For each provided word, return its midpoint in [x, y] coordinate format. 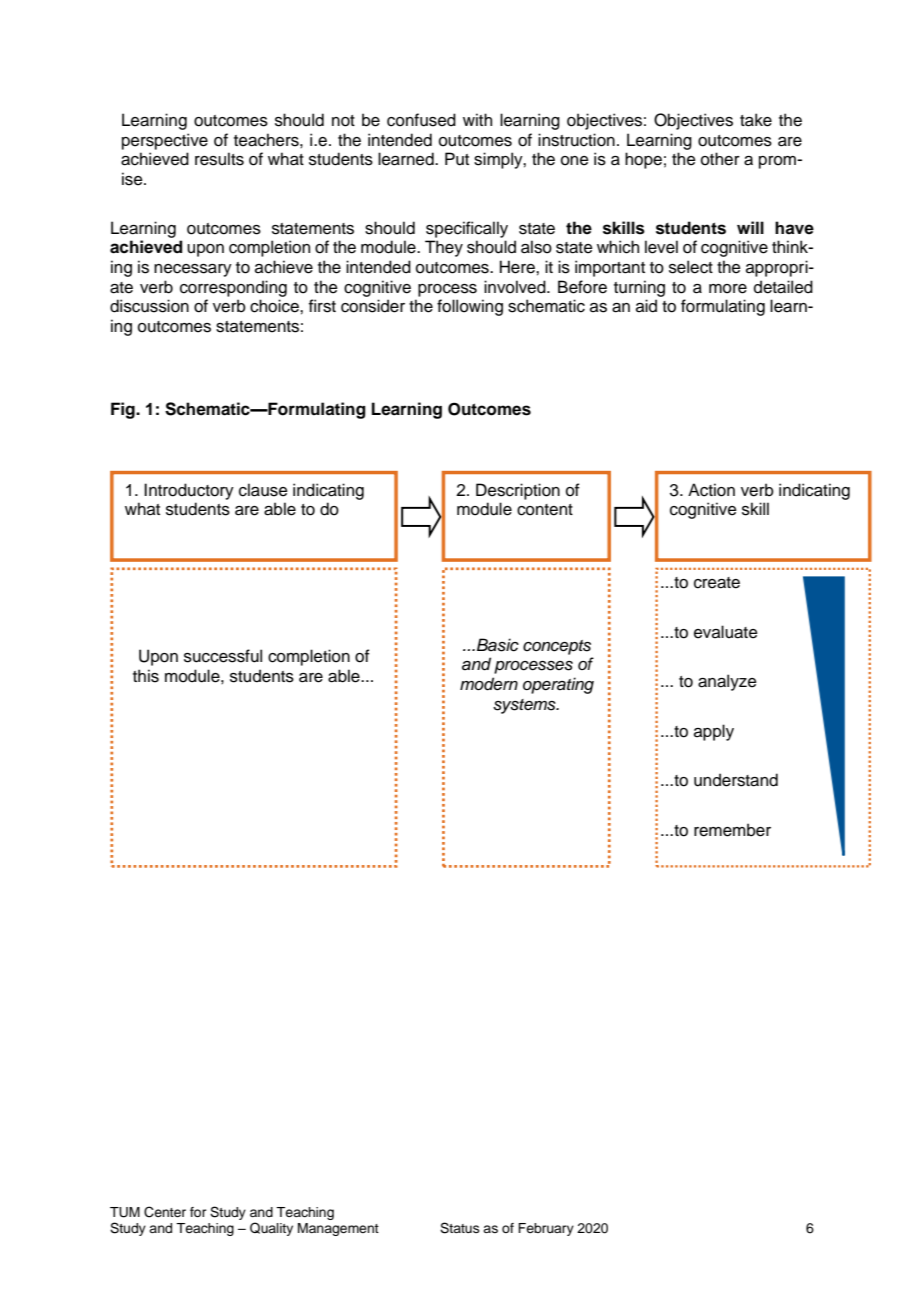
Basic [498, 645]
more [728, 289]
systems [525, 706]
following [470, 307]
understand [736, 780]
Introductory [189, 491]
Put [457, 159]
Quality [271, 1229]
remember [732, 830]
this [146, 676]
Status [460, 1228]
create [717, 583]
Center [165, 1212]
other [720, 159]
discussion [149, 306]
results [219, 159]
